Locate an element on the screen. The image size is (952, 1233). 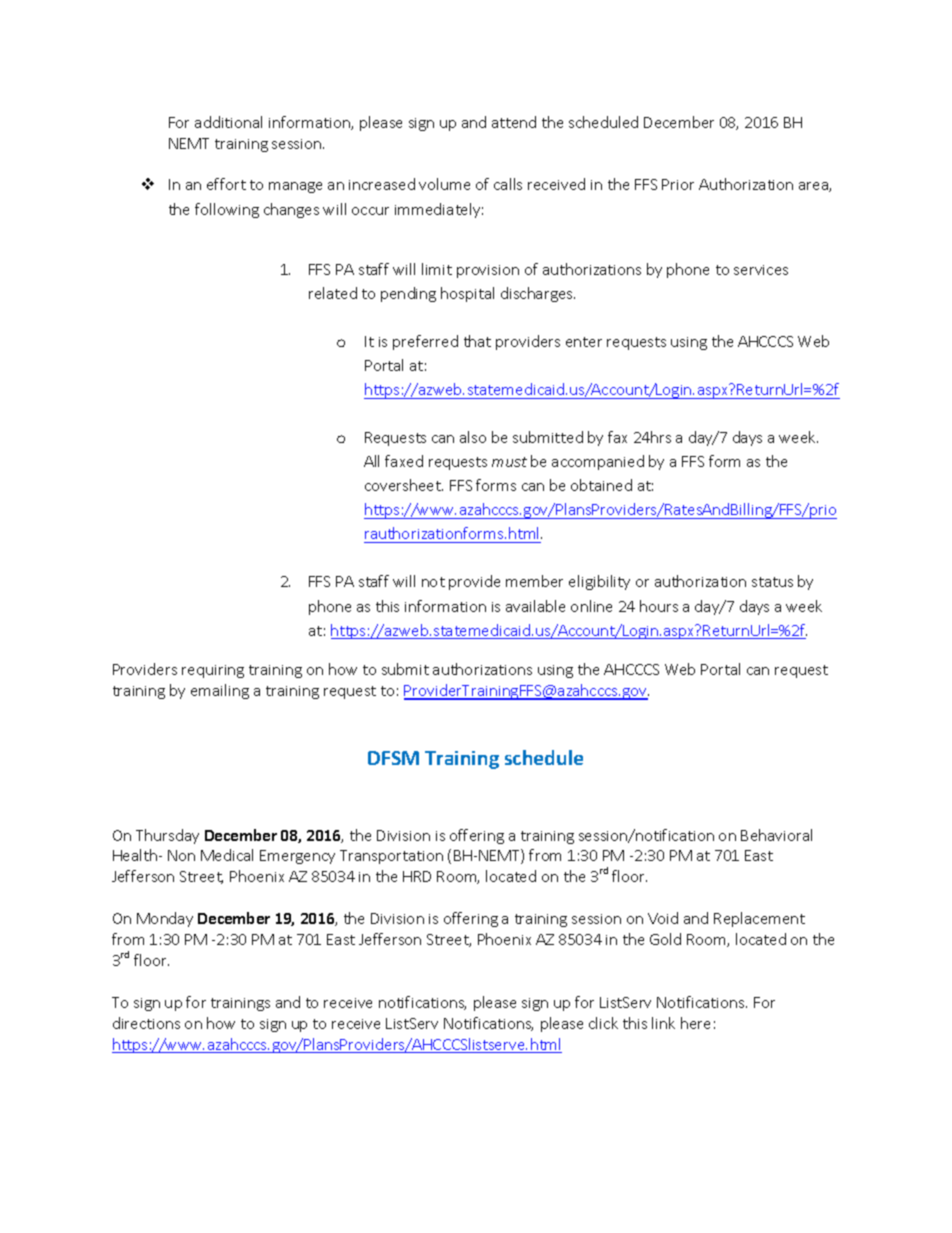
member is located at coordinates (534, 581).
